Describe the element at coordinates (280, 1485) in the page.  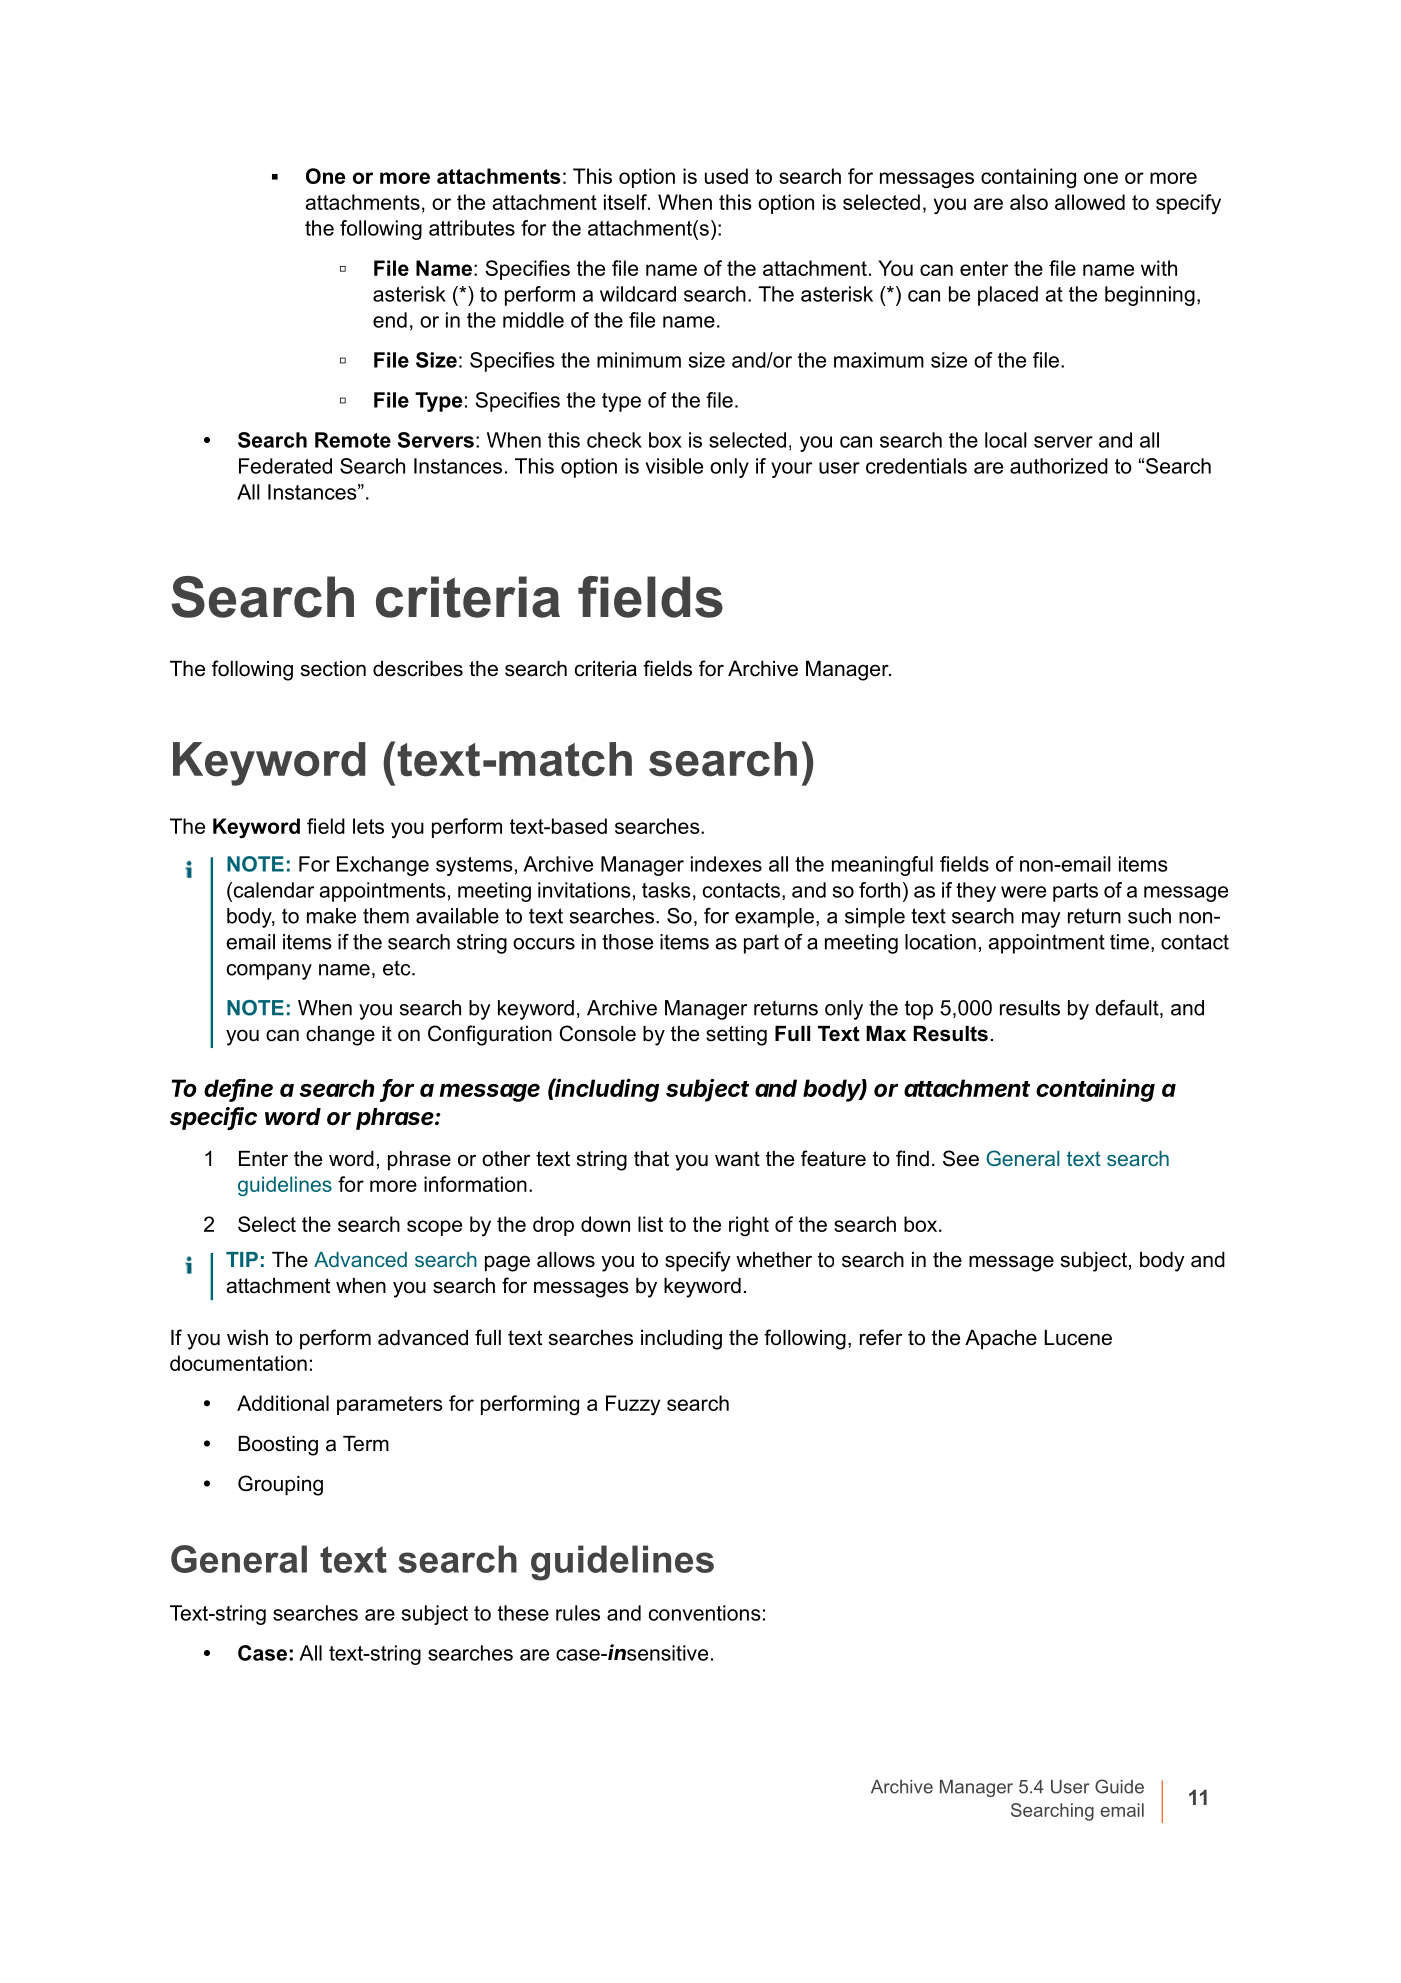
I see `Grouping` at that location.
